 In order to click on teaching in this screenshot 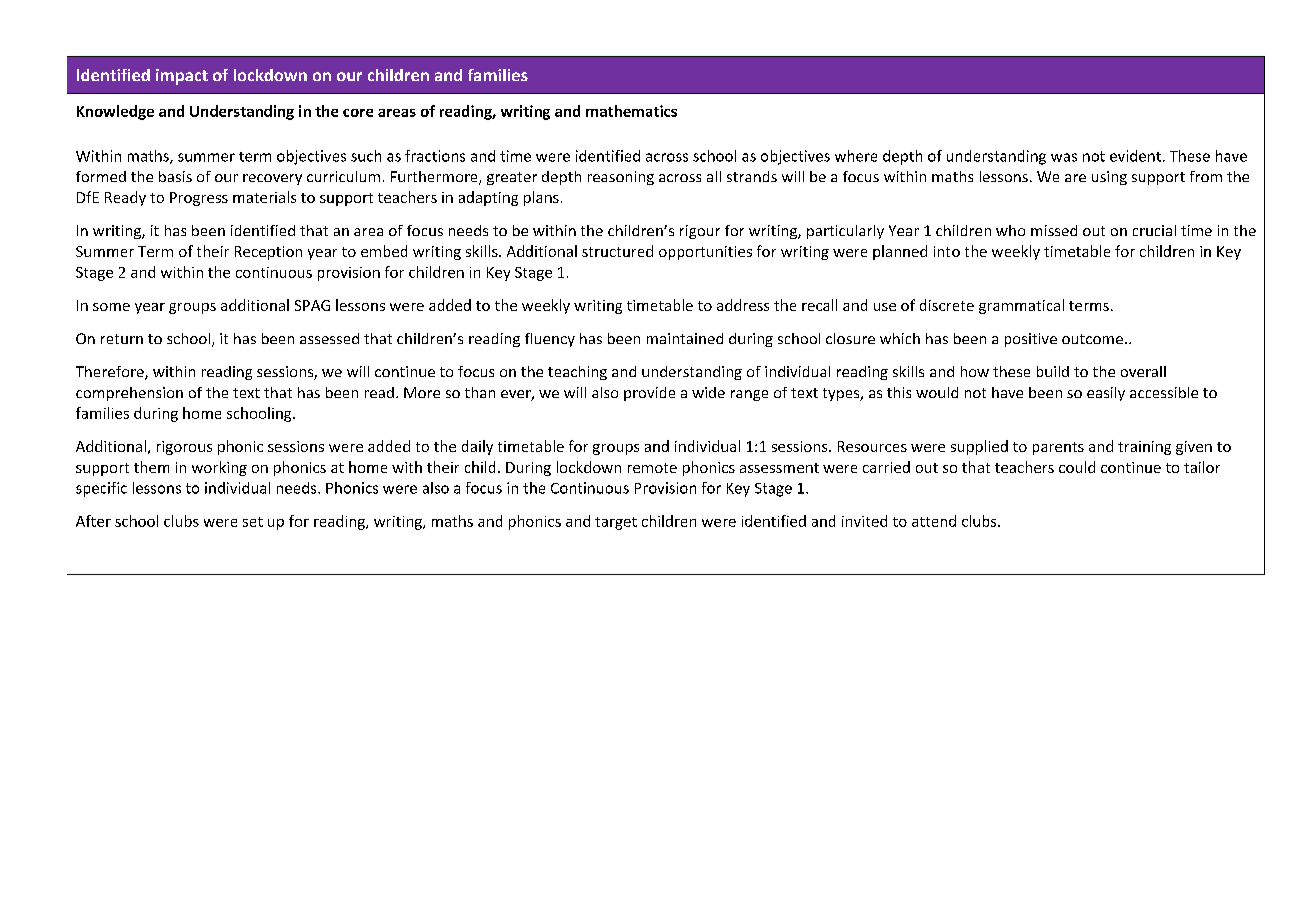, I will do `click(577, 373)`.
